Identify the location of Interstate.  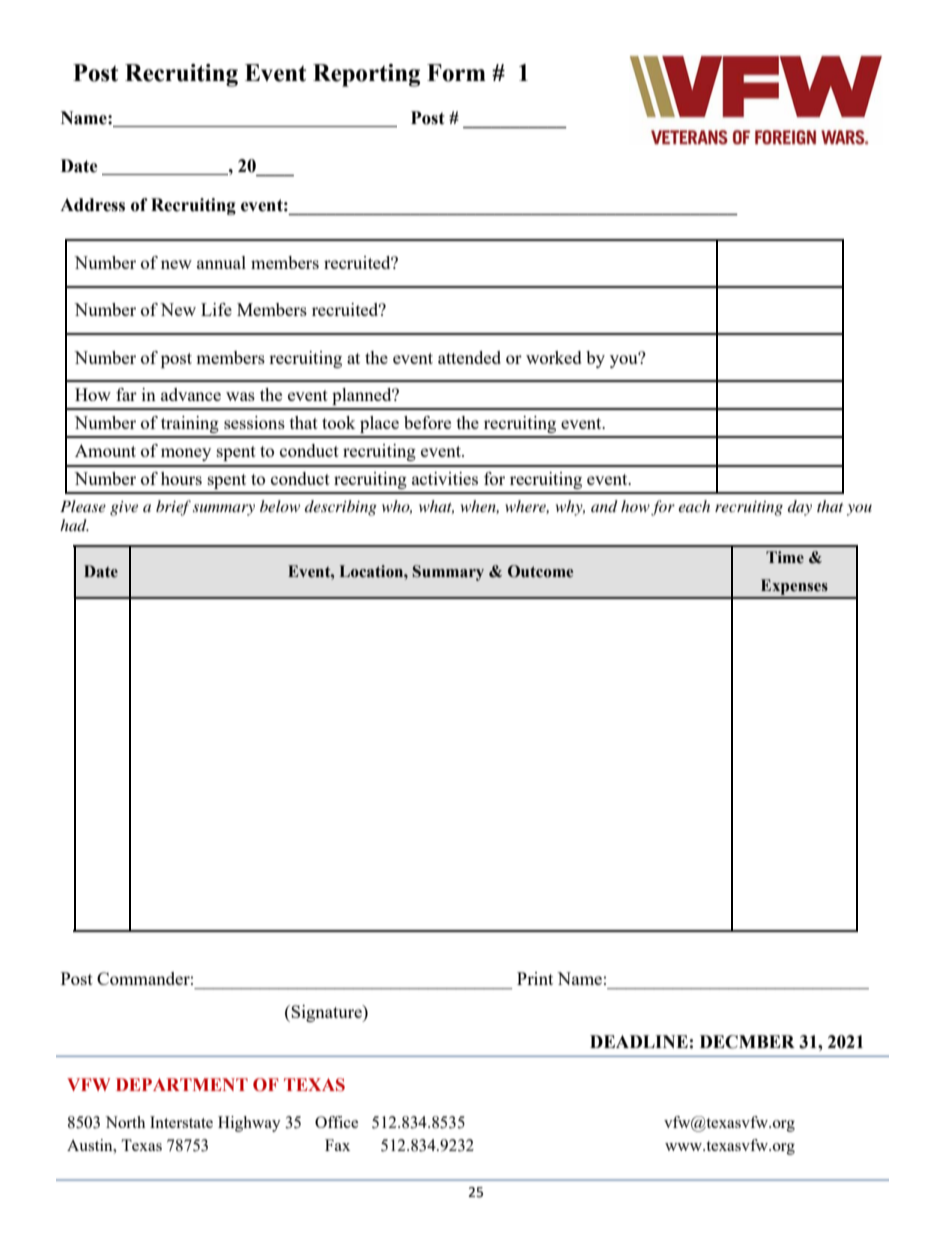
(181, 1122).
